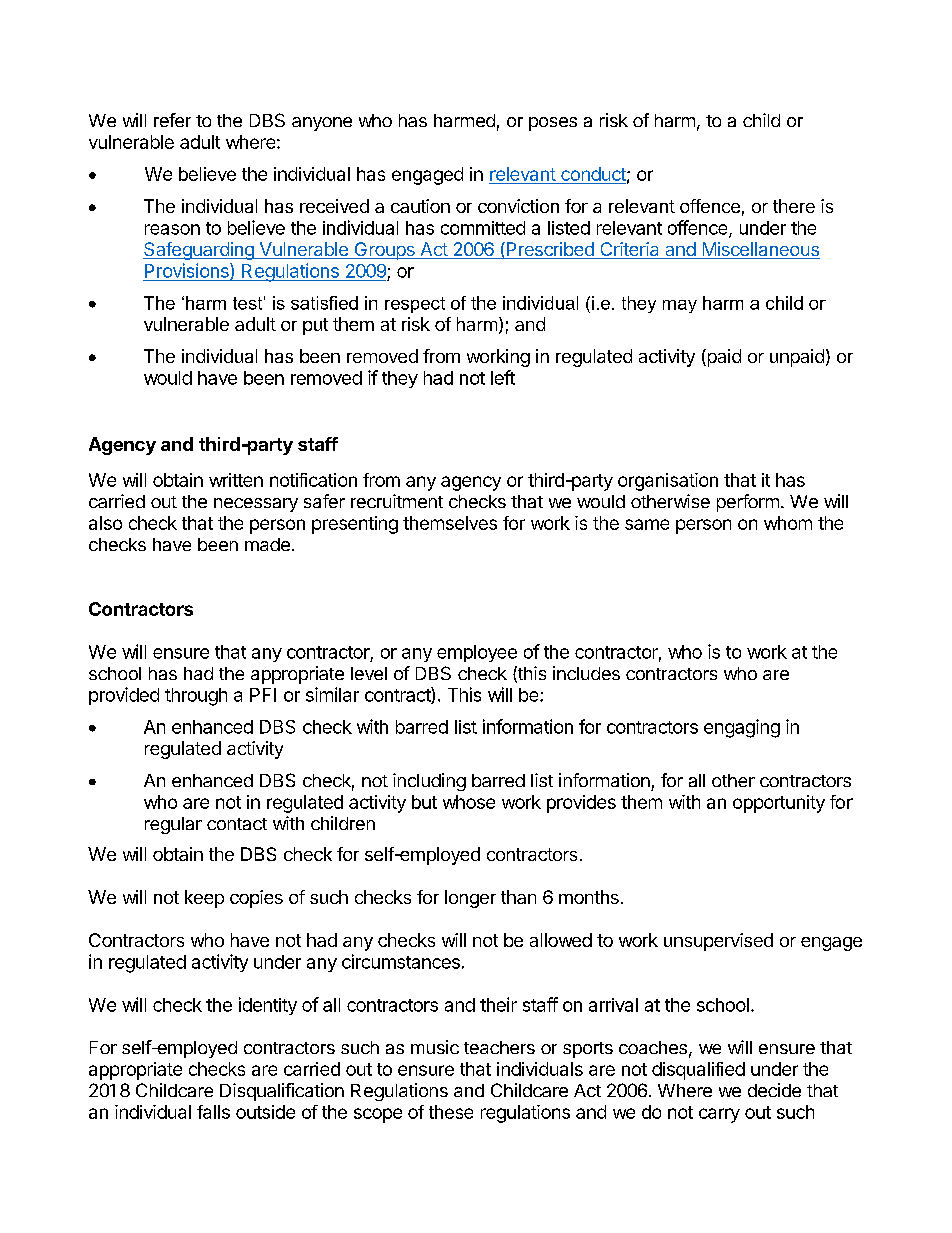  What do you see at coordinates (236, 480) in the page?
I see `written` at bounding box center [236, 480].
